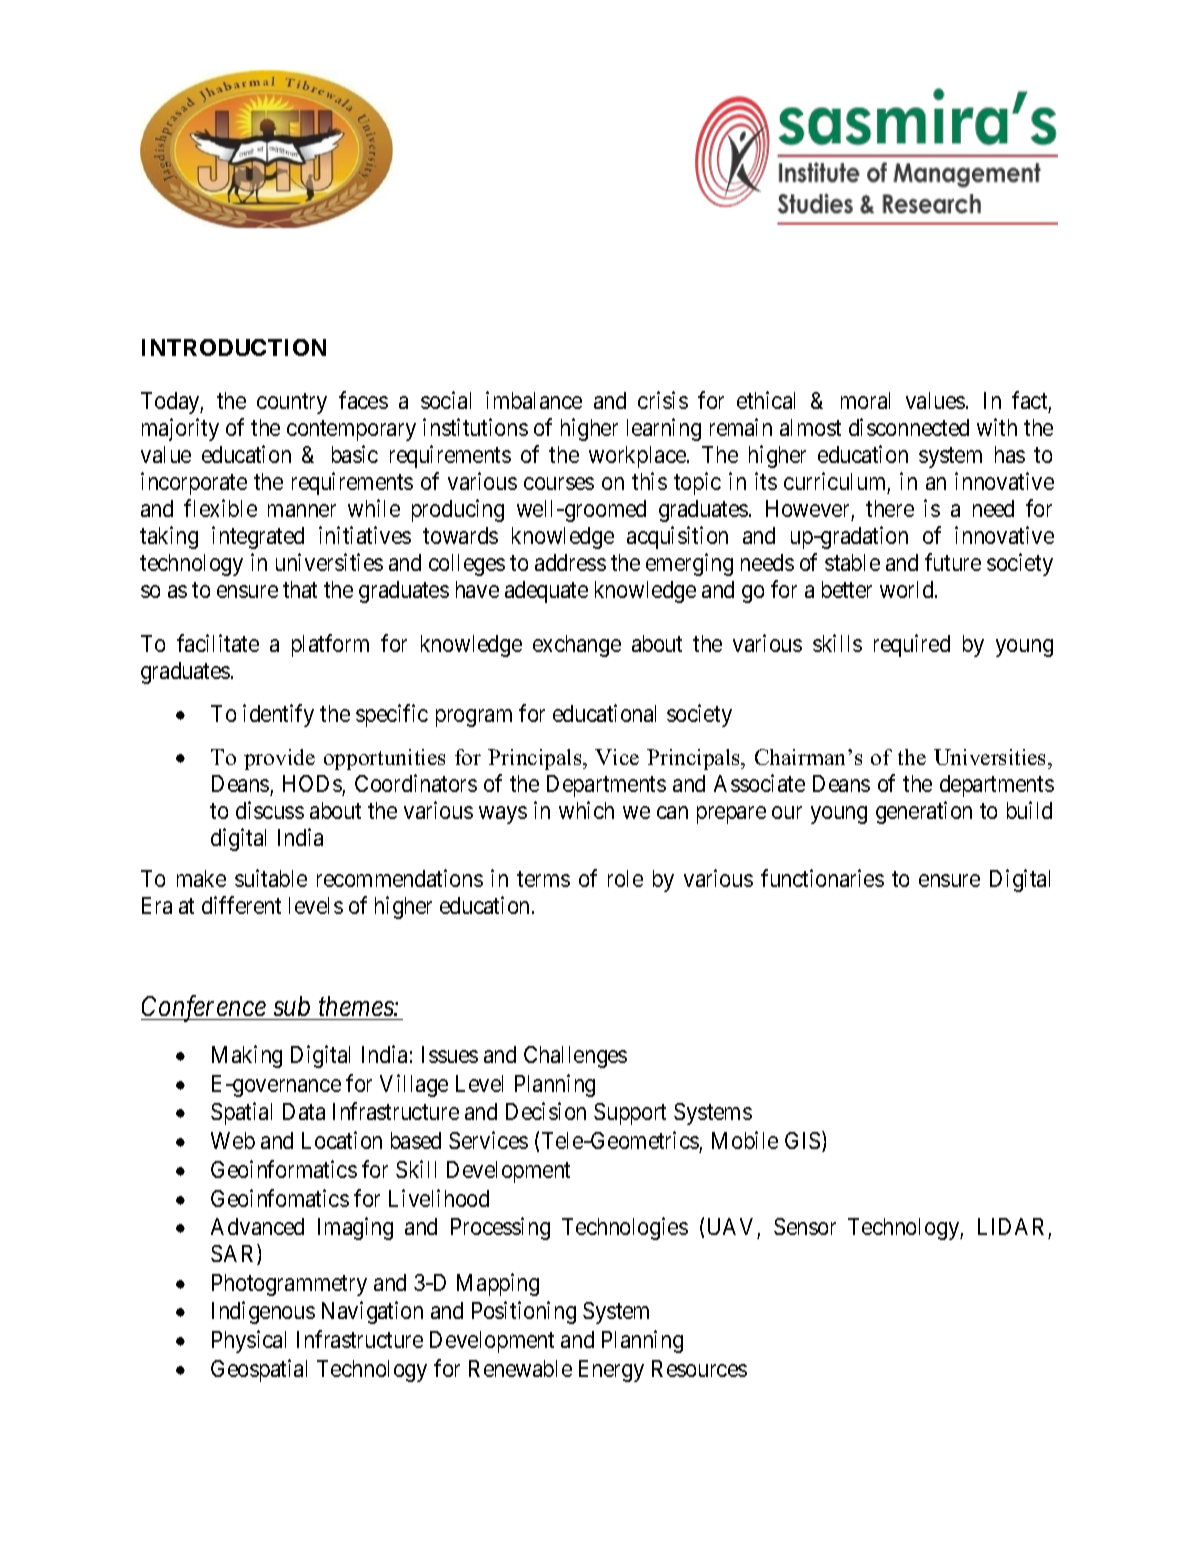 This screenshot has width=1194, height=1546. Describe the element at coordinates (304, 1111) in the screenshot. I see `Data` at that location.
